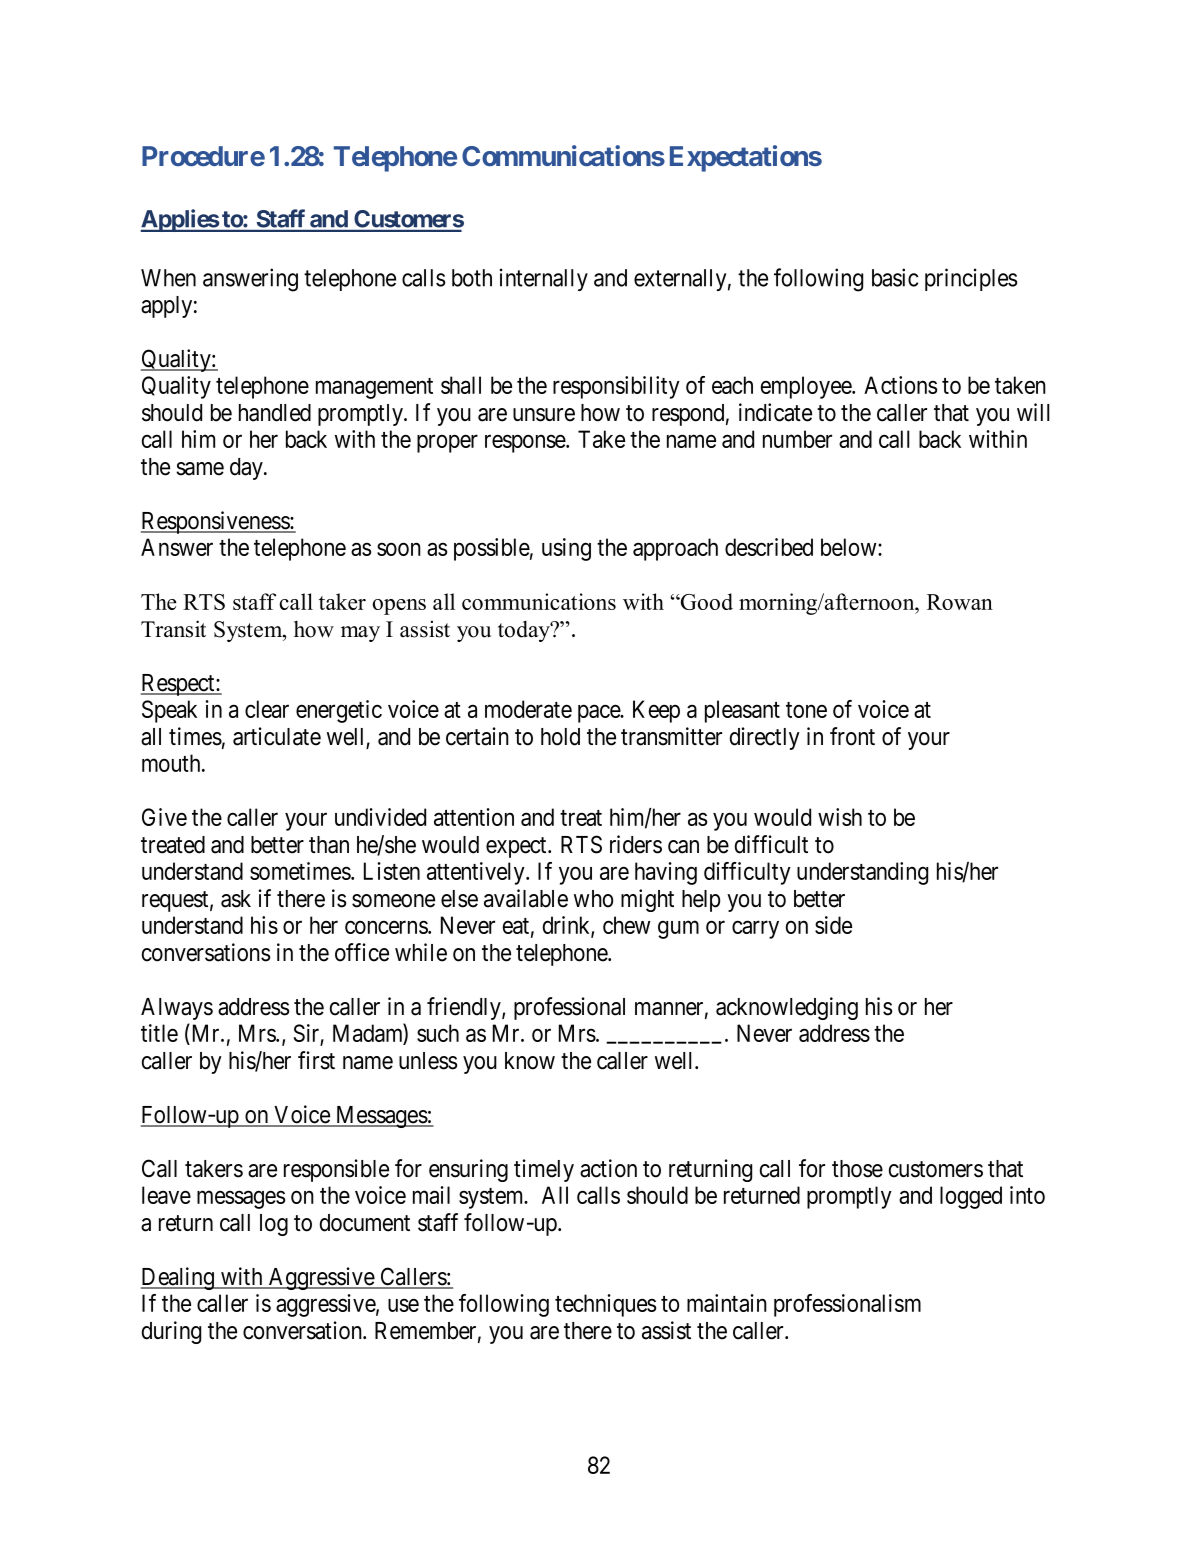 The height and width of the image is (1549, 1197). I want to click on Transit, so click(173, 629).
